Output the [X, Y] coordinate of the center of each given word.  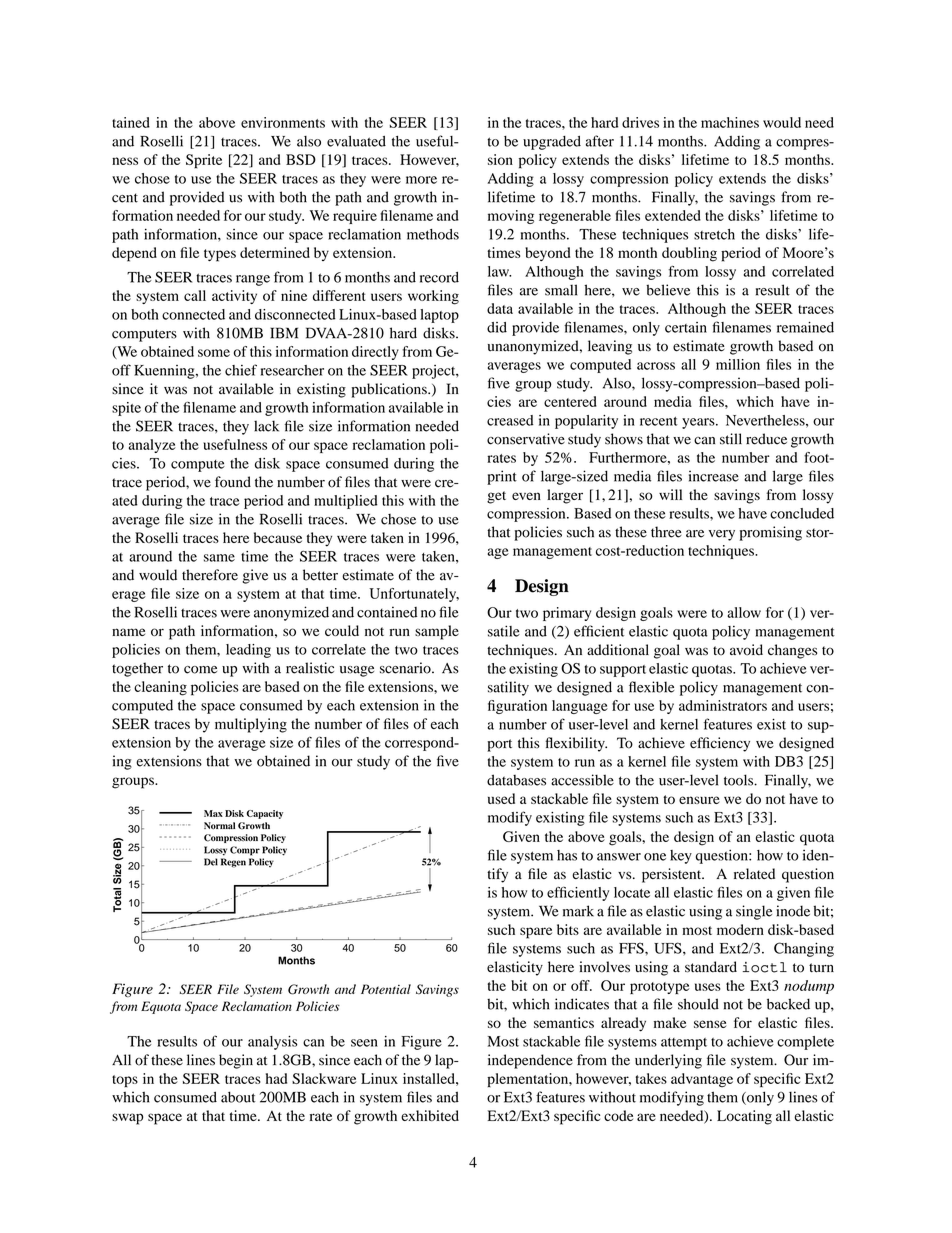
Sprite [204, 161]
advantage [702, 1080]
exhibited [430, 1115]
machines [730, 122]
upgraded [552, 143]
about [238, 1097]
